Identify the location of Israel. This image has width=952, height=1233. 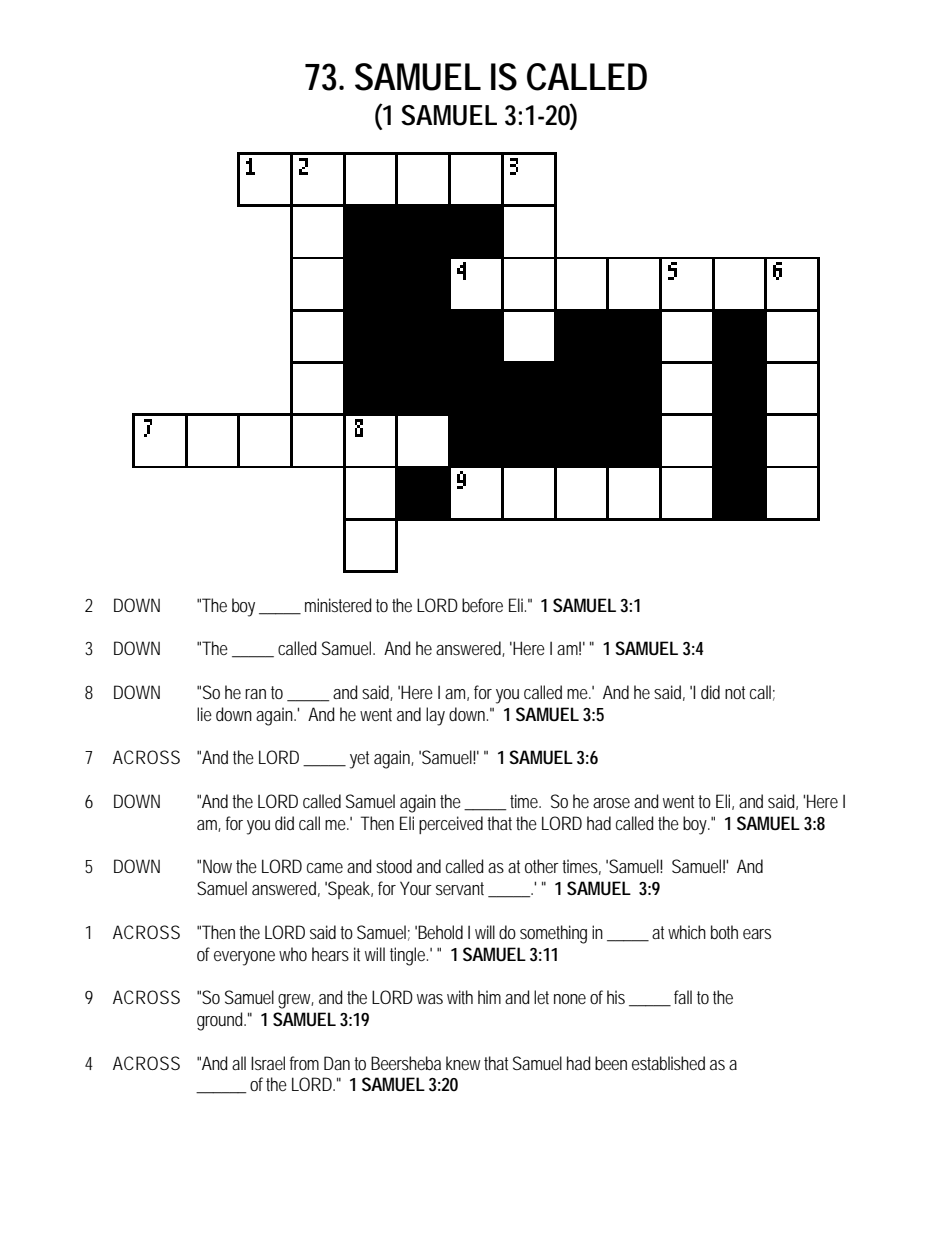
(268, 1063).
